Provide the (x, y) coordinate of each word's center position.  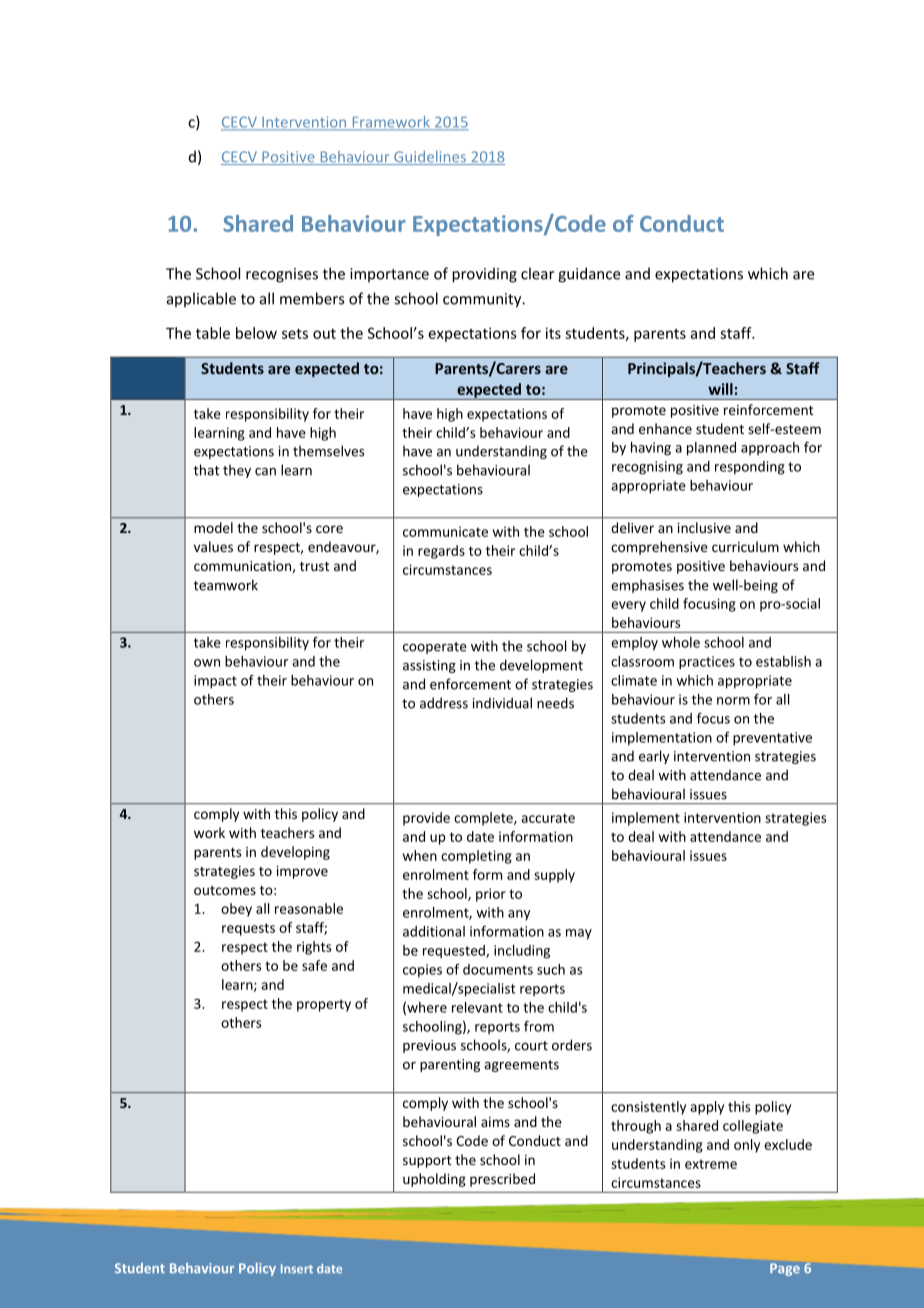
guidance (589, 275)
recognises (282, 275)
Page (785, 1269)
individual (502, 703)
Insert (297, 1268)
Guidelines (430, 158)
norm (733, 701)
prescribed (502, 1180)
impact (215, 682)
